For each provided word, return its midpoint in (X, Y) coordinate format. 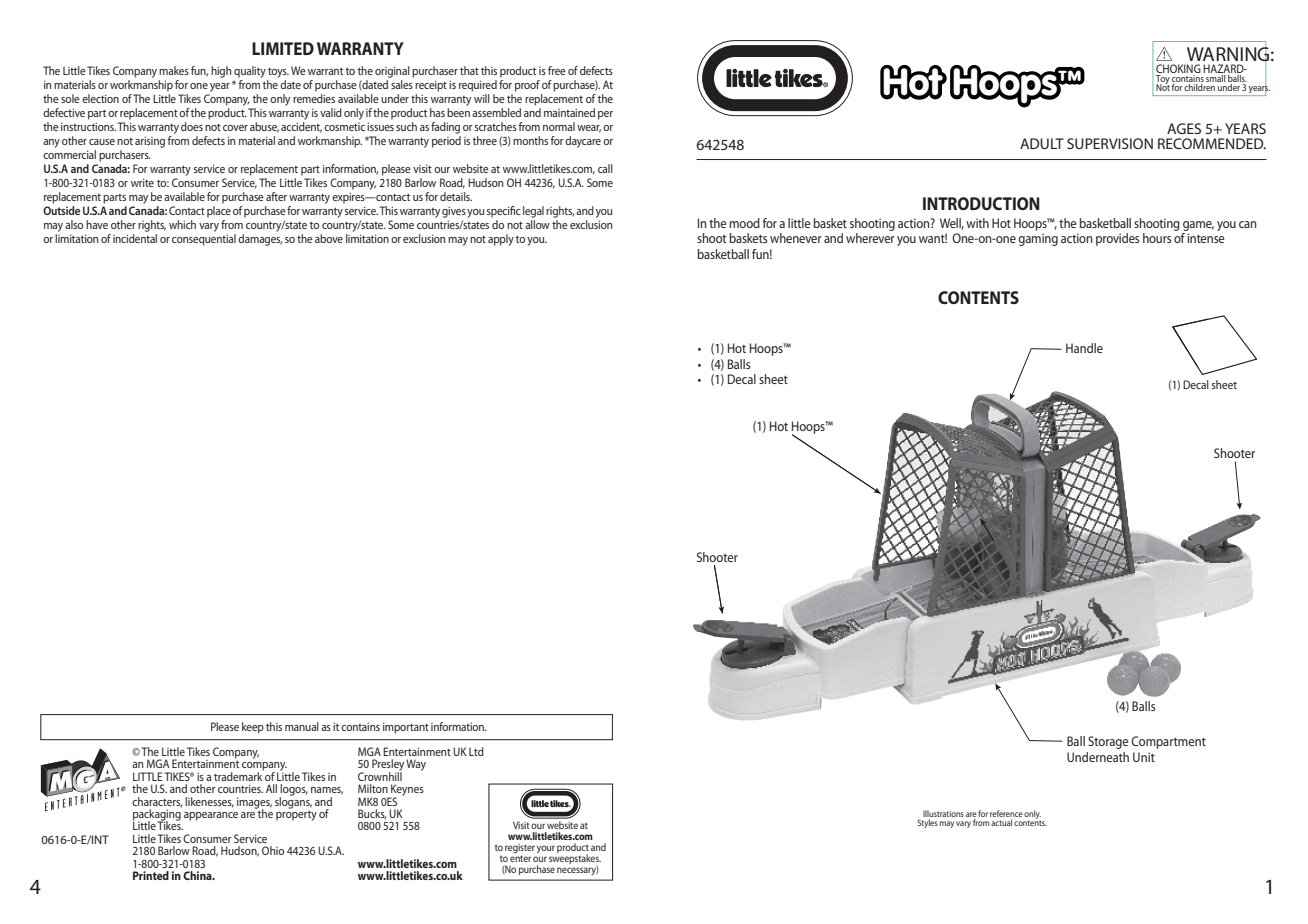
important (406, 728)
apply (501, 240)
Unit (1144, 757)
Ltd (476, 751)
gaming (1038, 239)
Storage (1108, 742)
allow (537, 224)
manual (302, 726)
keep (253, 728)
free (557, 70)
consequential (204, 240)
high (221, 72)
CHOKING (1178, 68)
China (198, 875)
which (182, 224)
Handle (1084, 348)
